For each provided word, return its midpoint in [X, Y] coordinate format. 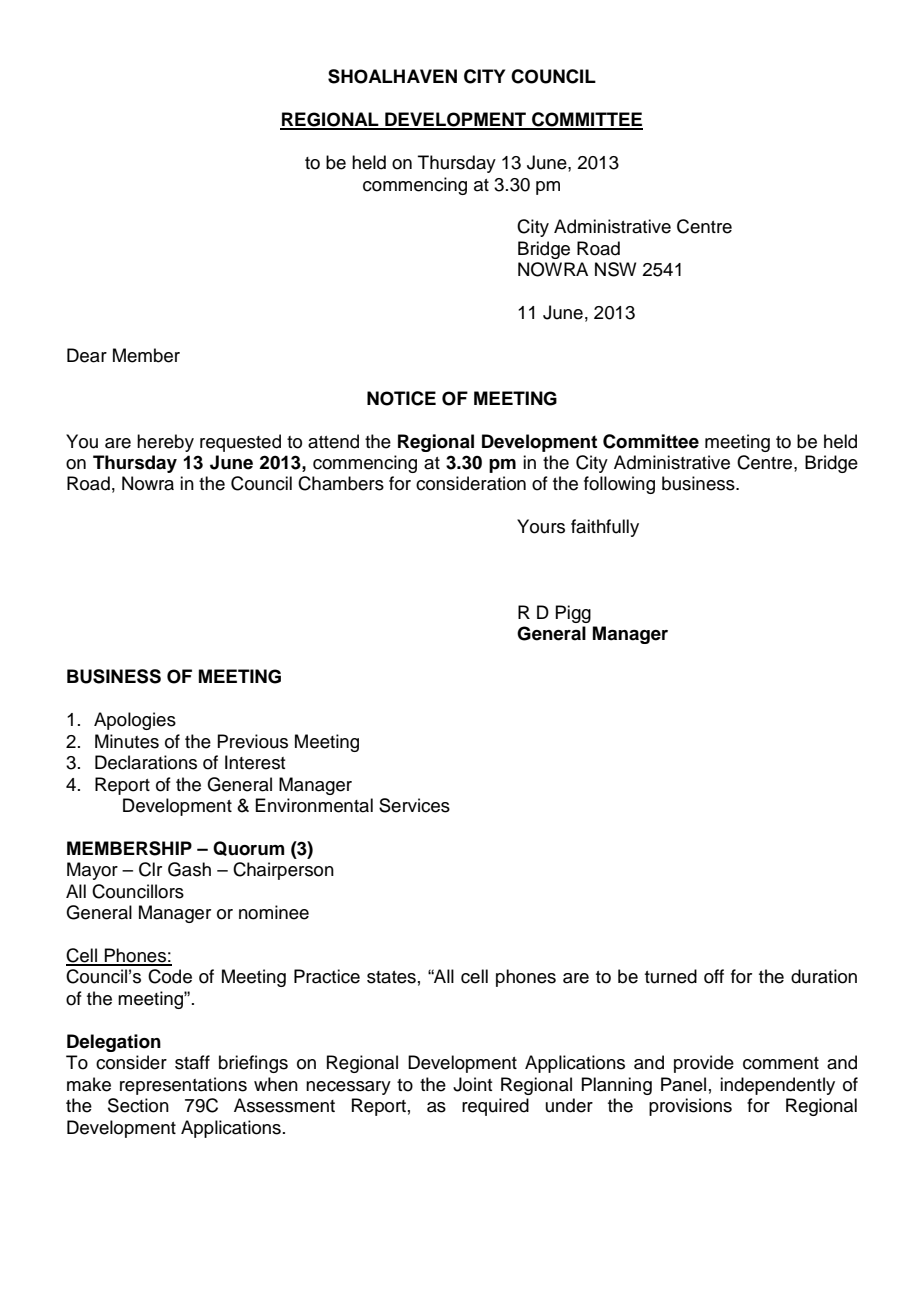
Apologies [135, 721]
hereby [165, 443]
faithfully [605, 528]
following [619, 485]
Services [414, 805]
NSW [615, 269]
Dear [87, 355]
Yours [541, 526]
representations [183, 1086]
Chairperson [283, 871]
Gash [189, 869]
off [714, 976]
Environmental [314, 805]
